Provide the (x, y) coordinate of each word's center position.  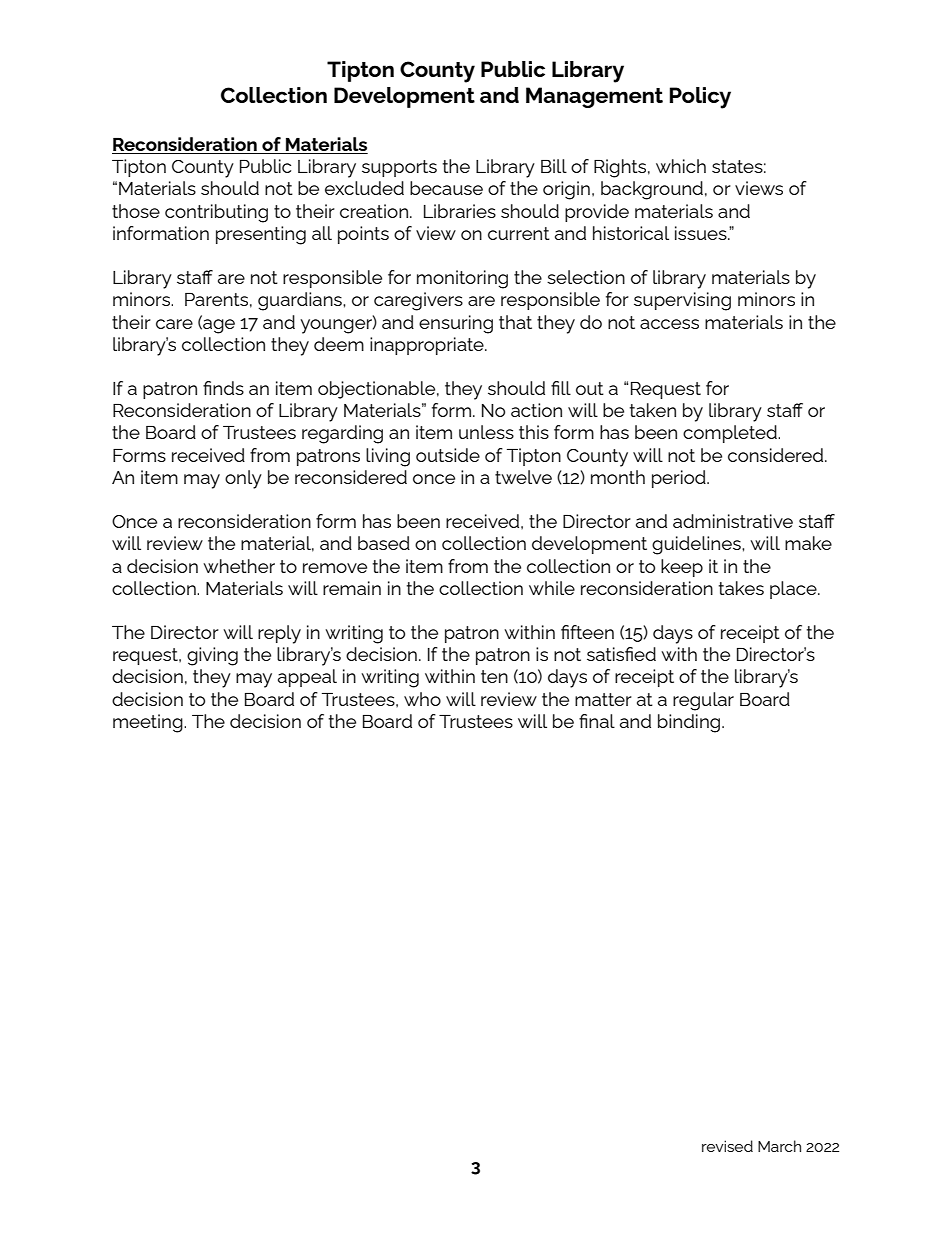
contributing (216, 213)
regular (703, 701)
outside (448, 455)
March (779, 1146)
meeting (149, 723)
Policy (700, 98)
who (422, 699)
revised (727, 1146)
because (446, 188)
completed (731, 434)
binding (690, 723)
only (243, 479)
